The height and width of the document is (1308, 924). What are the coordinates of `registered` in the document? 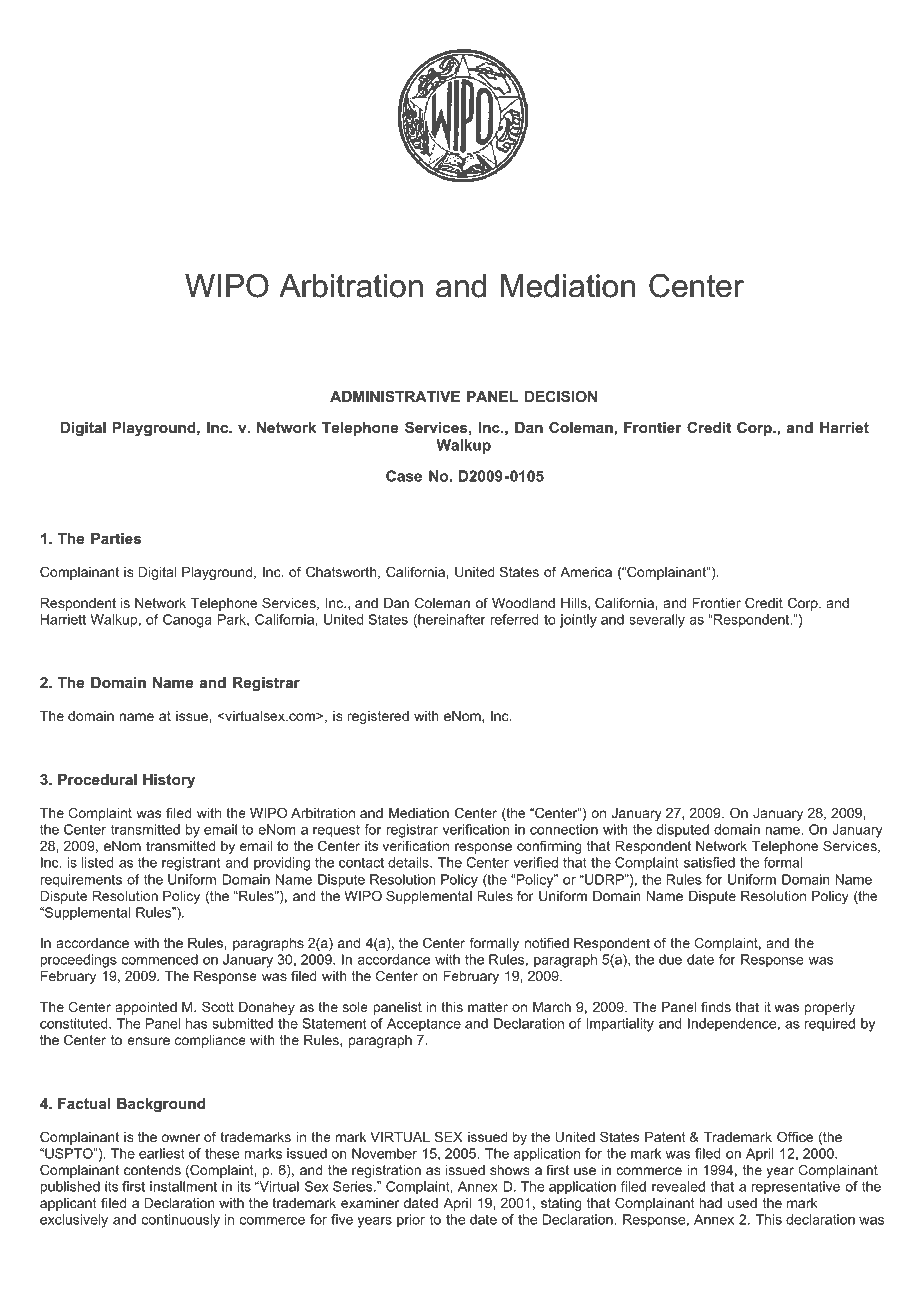 It's located at (378, 717).
